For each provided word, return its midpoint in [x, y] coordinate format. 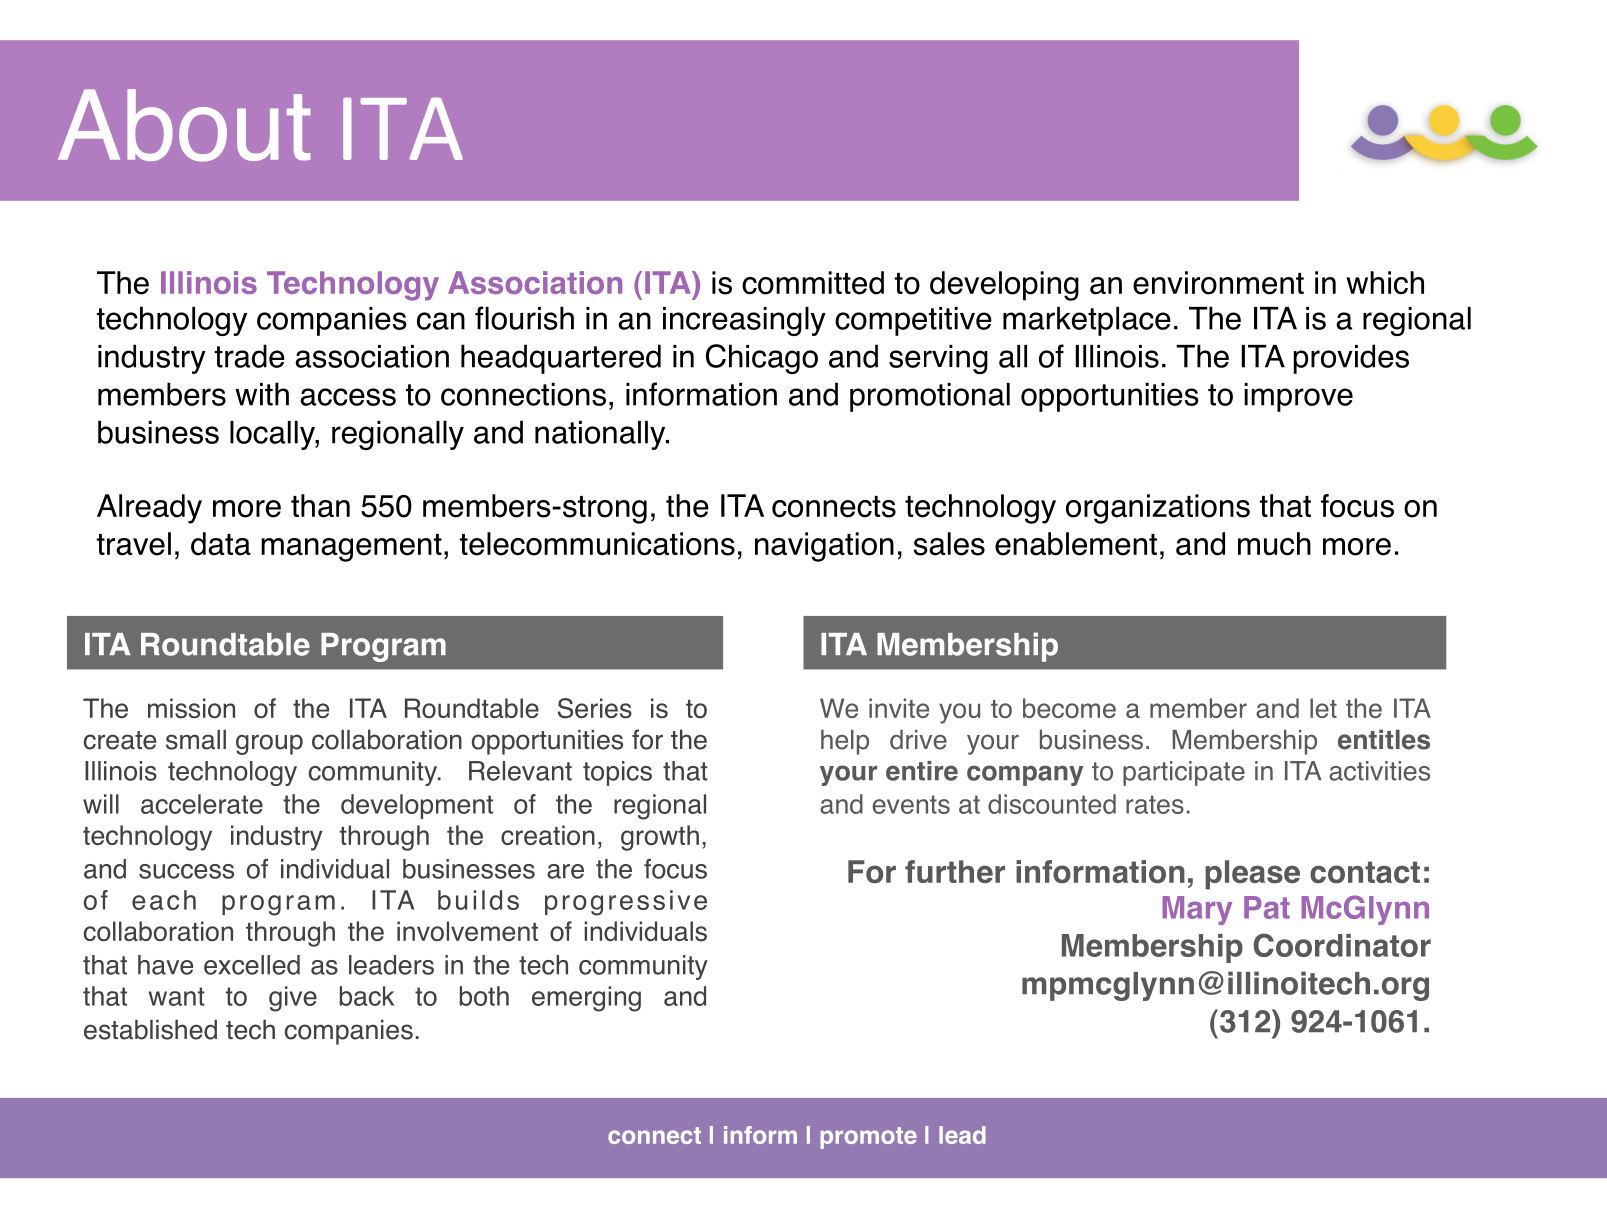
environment [1218, 283]
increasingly [744, 321]
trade [250, 356]
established [150, 1029]
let [1323, 708]
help [845, 742]
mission [191, 708]
